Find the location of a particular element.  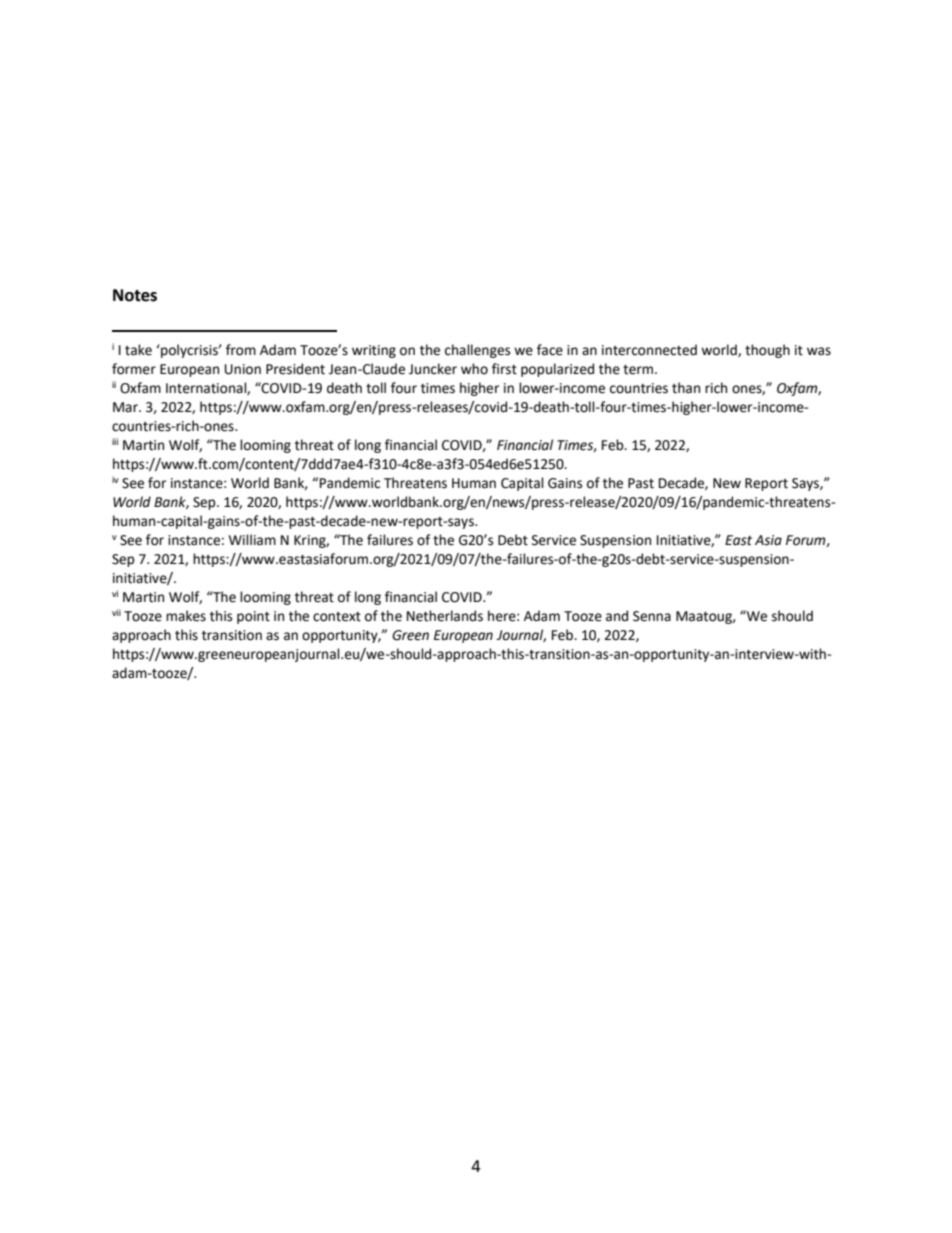

challenges is located at coordinates (477, 351).
